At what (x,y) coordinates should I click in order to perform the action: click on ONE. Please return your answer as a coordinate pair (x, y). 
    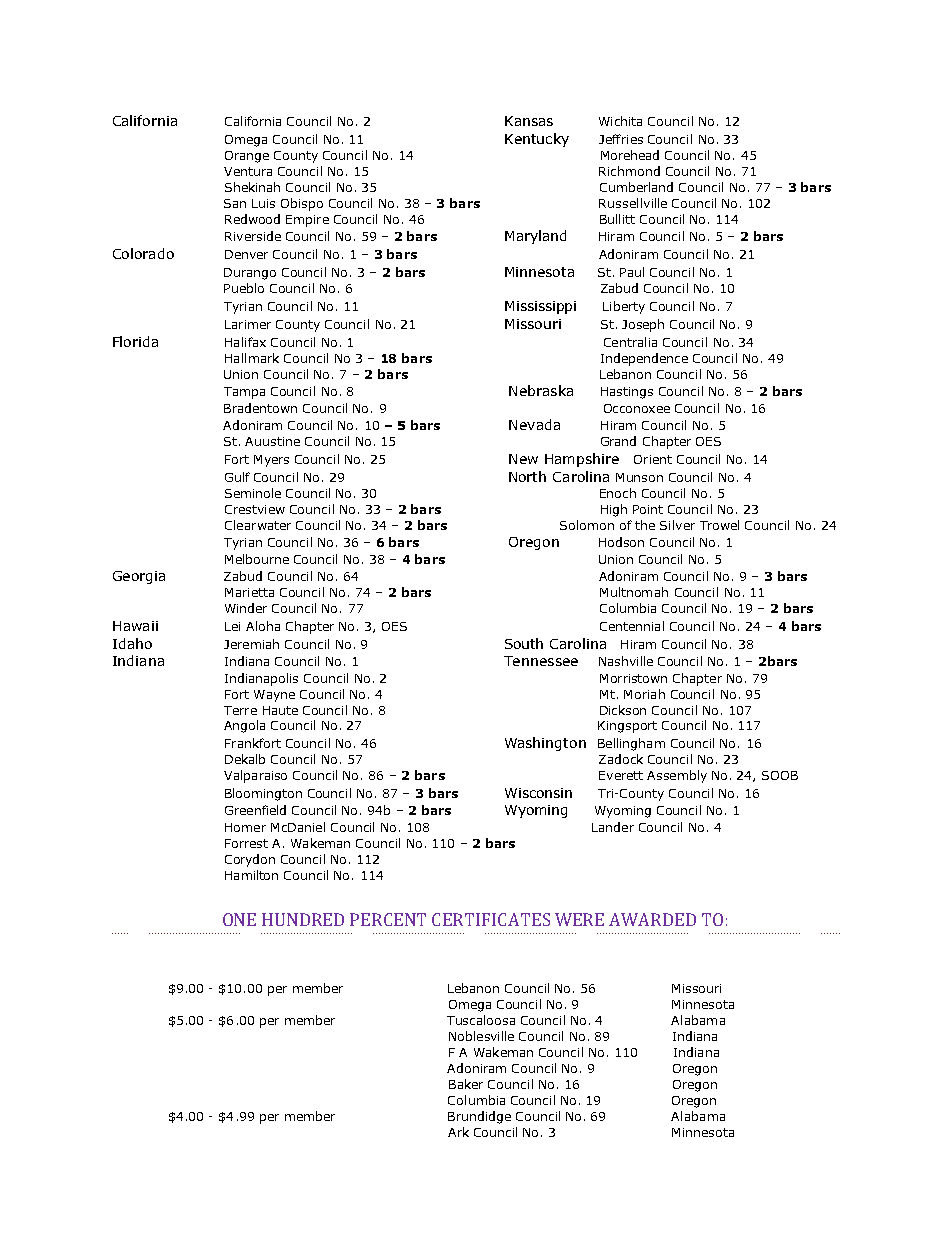
    Looking at the image, I should click on (239, 919).
